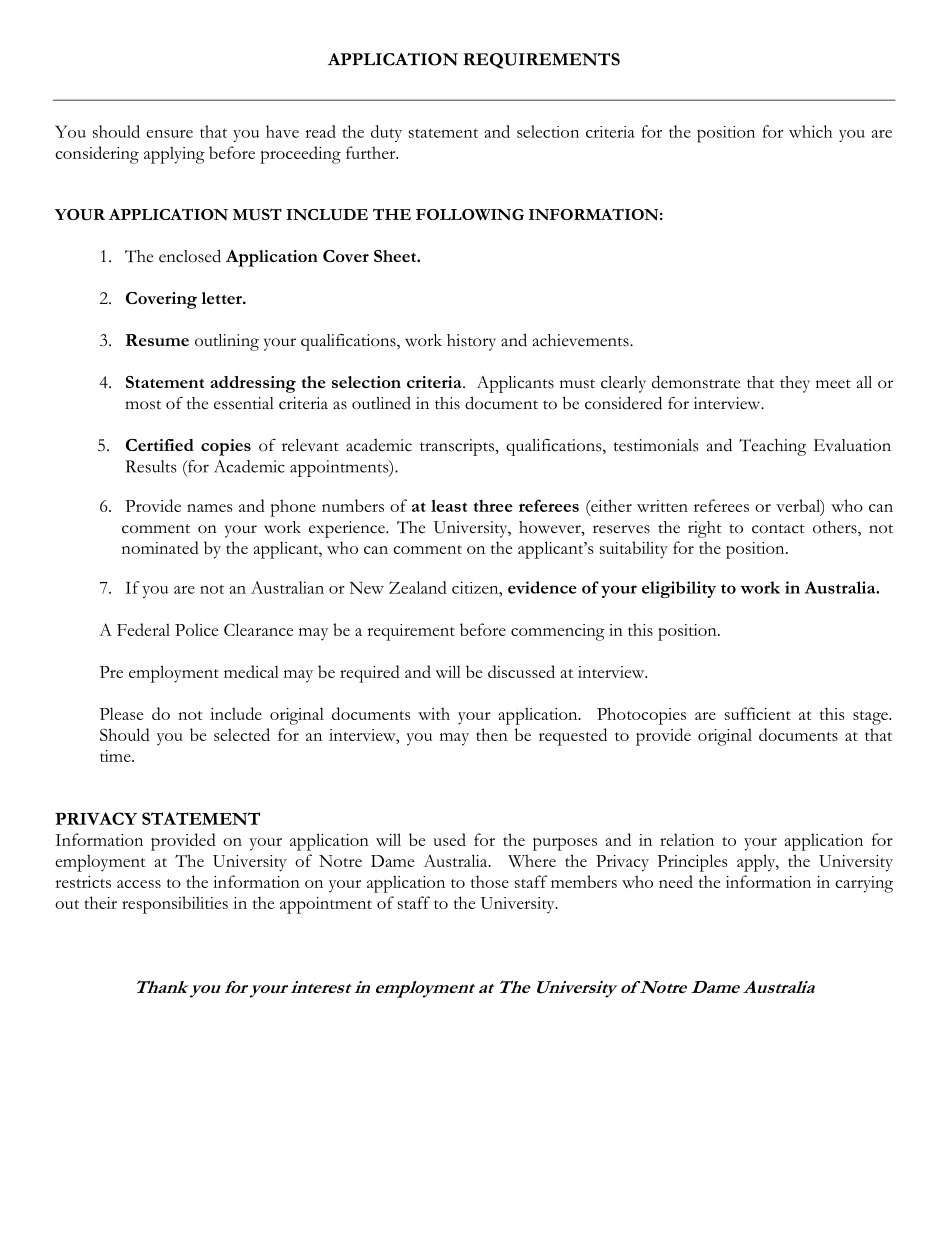 Image resolution: width=952 pixels, height=1233 pixels. Describe the element at coordinates (490, 881) in the document. I see `those` at that location.
